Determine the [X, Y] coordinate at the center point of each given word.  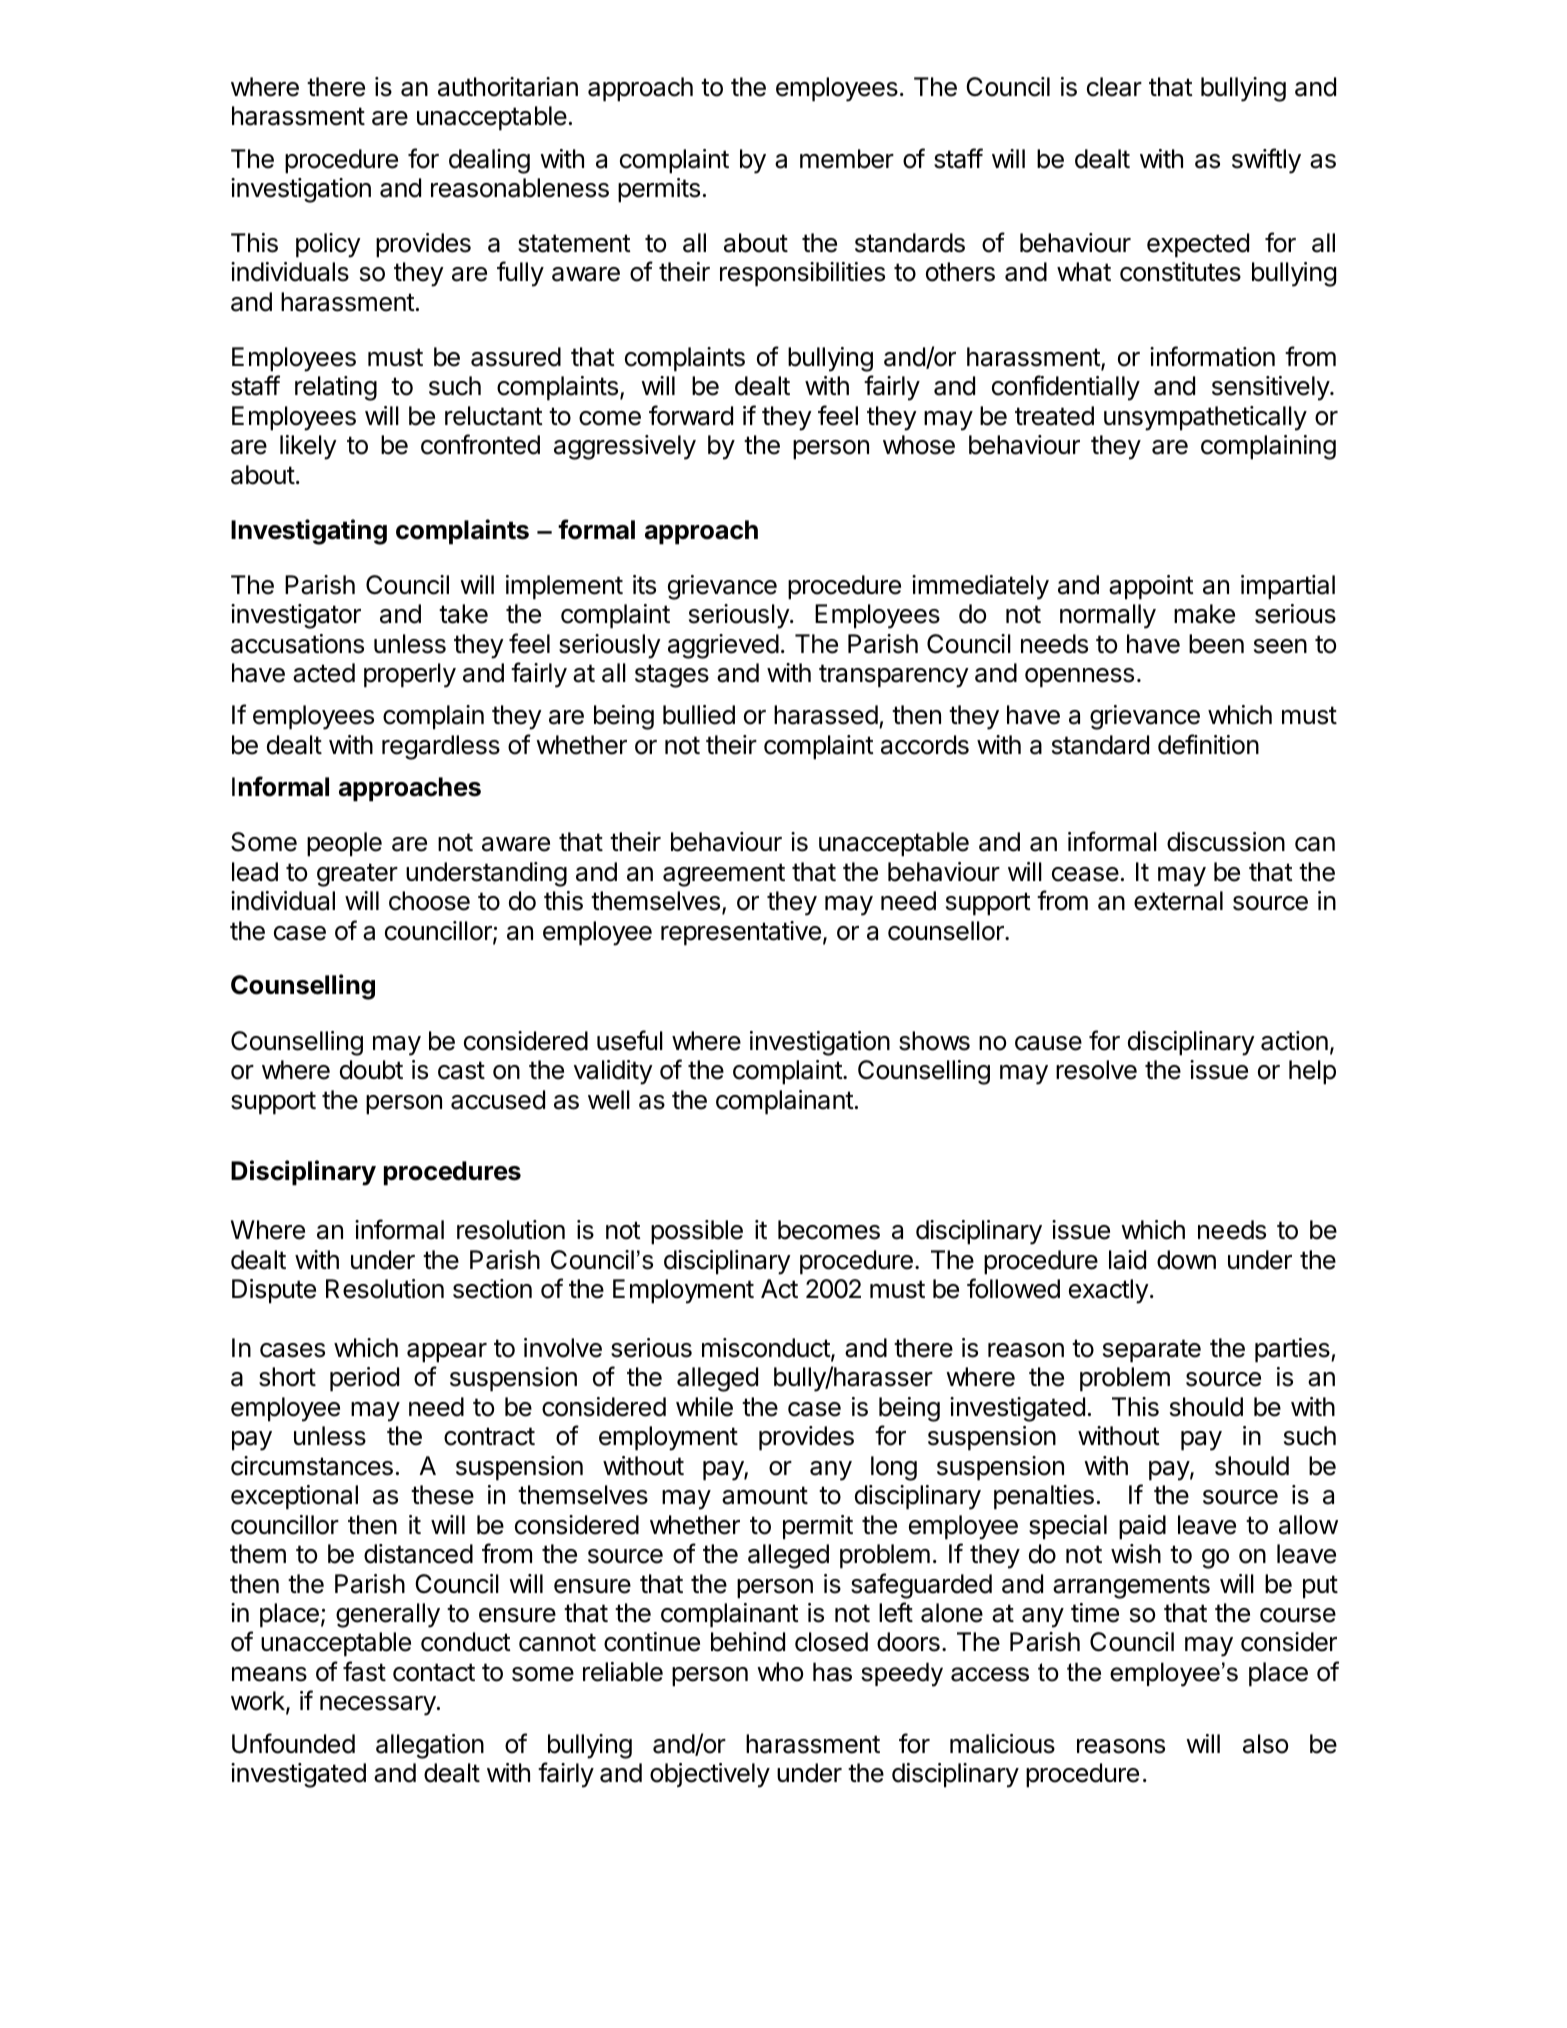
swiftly [1266, 161]
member [847, 159]
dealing [489, 161]
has [832, 1672]
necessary [379, 1706]
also [1265, 1744]
